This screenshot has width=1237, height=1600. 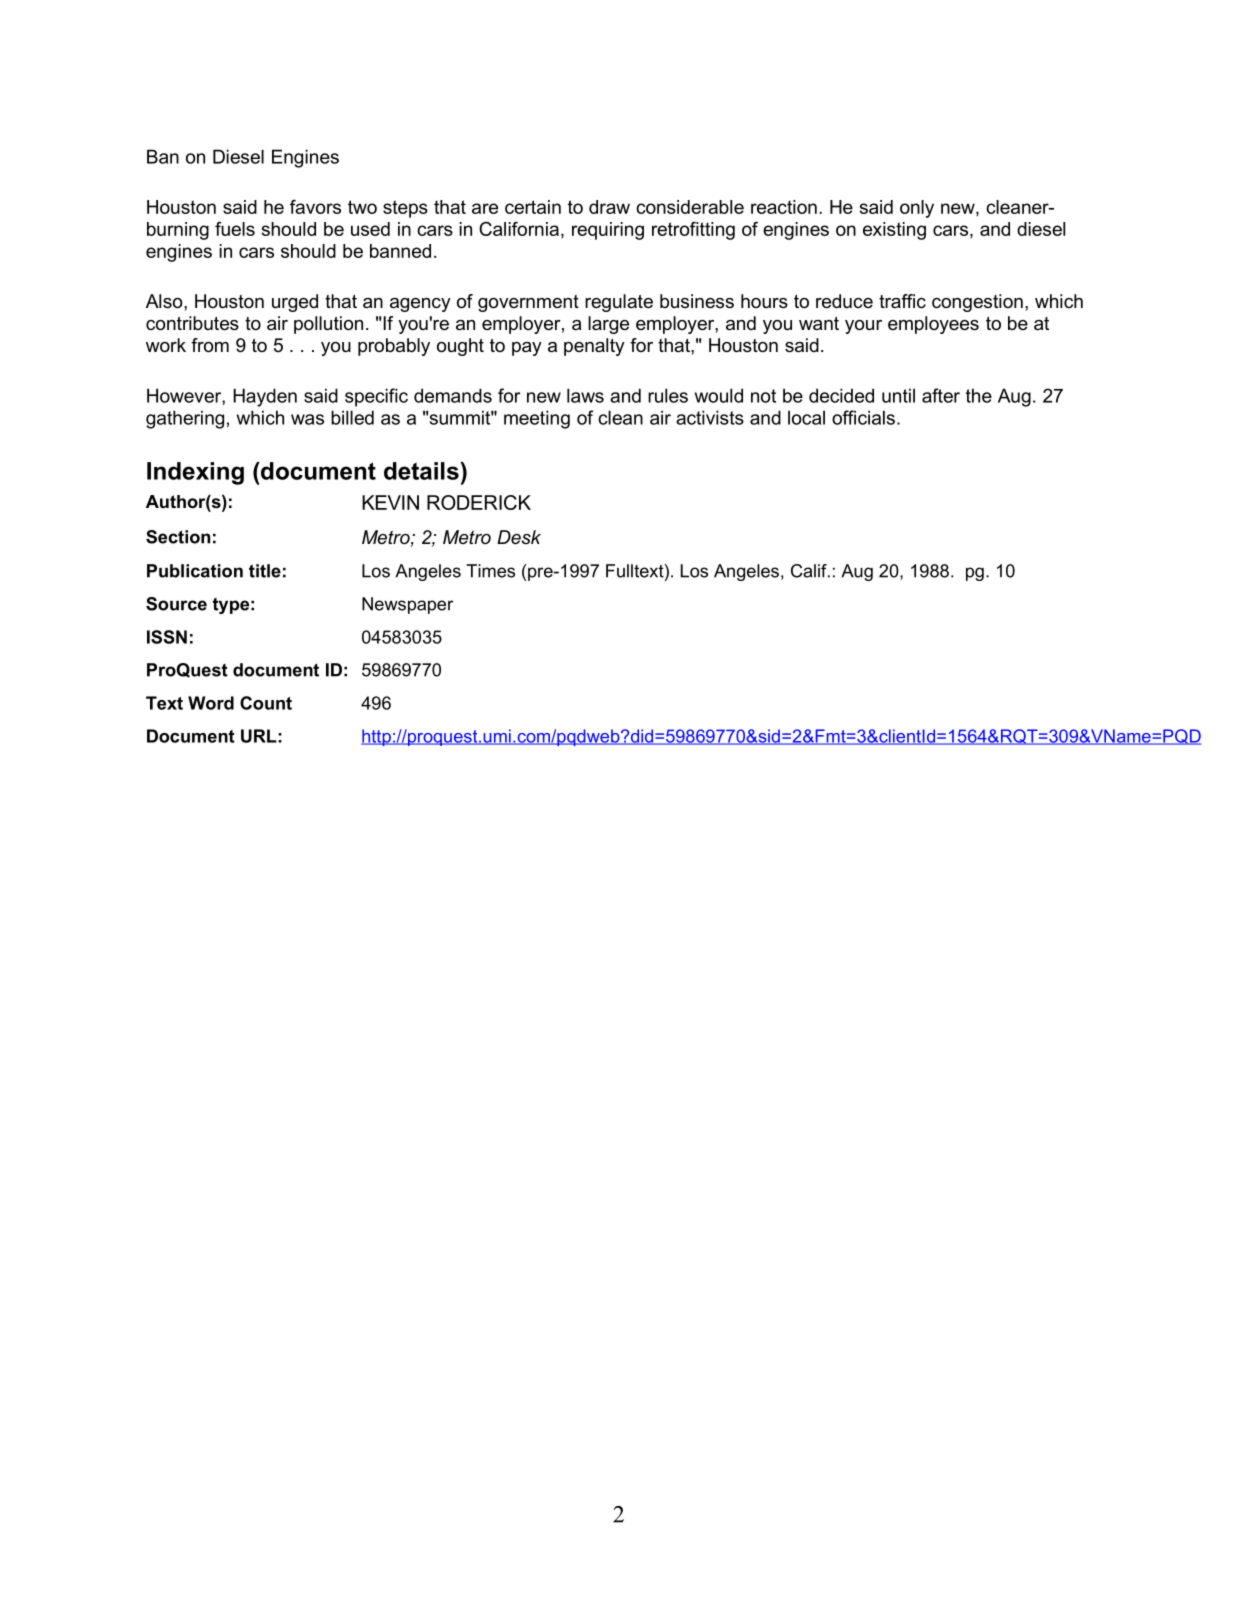 I want to click on meeting, so click(x=537, y=419).
